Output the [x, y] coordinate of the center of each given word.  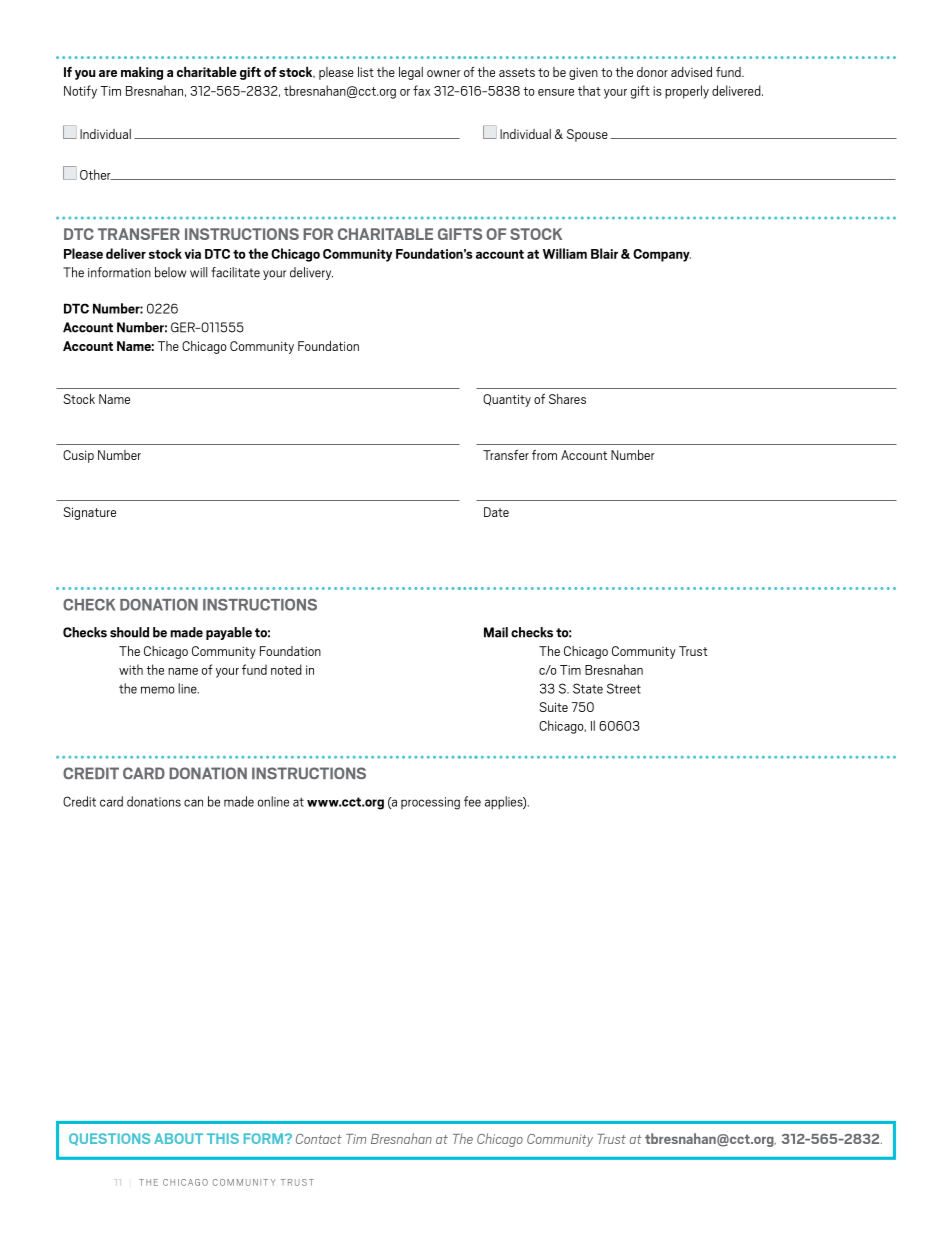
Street [624, 688]
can [193, 803]
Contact [319, 1139]
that [589, 90]
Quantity [507, 400]
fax [421, 90]
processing [430, 803]
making [142, 73]
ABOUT [178, 1138]
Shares [567, 399]
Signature [89, 513]
